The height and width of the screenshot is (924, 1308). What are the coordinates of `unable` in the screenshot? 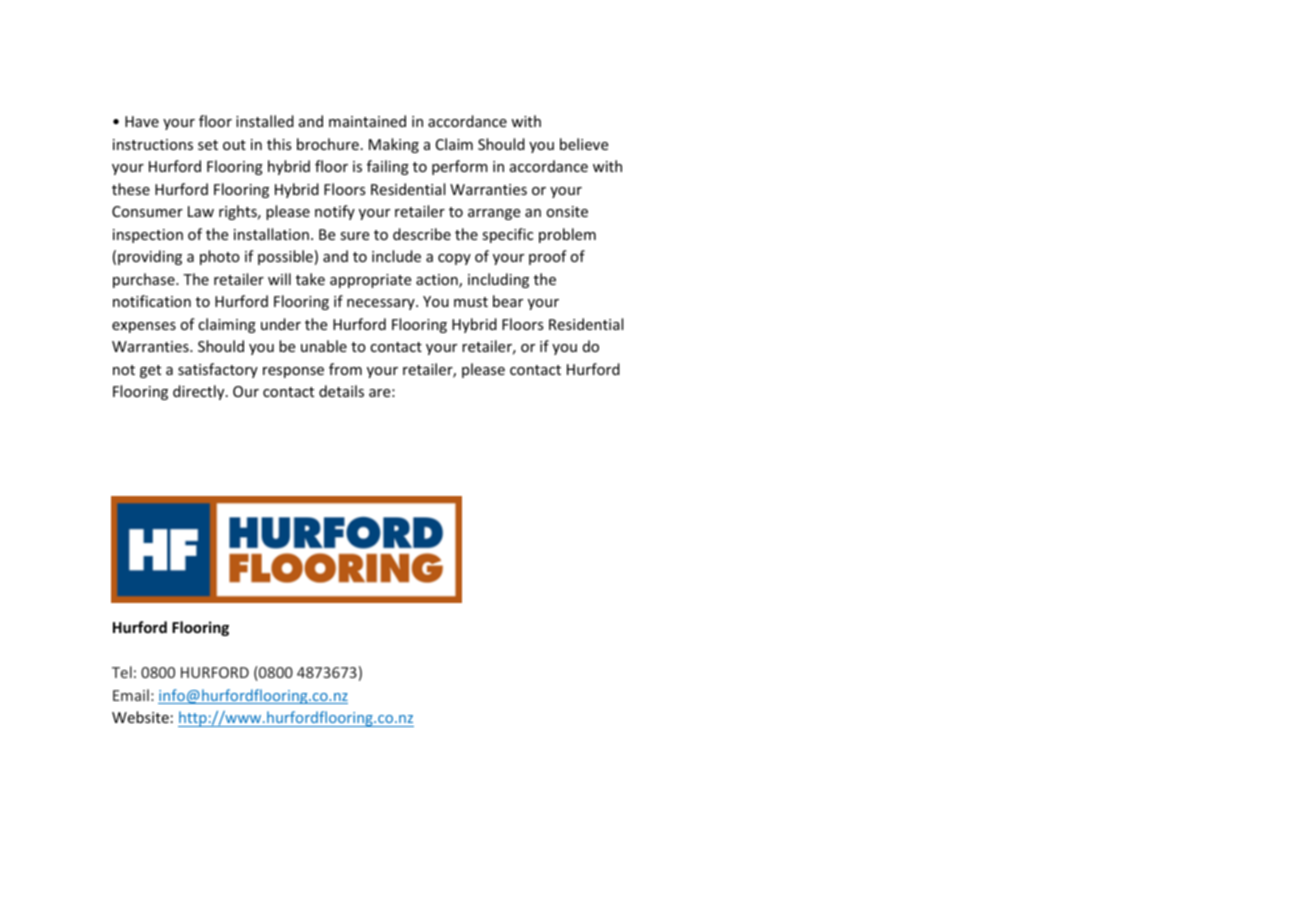 It's located at (324, 346).
